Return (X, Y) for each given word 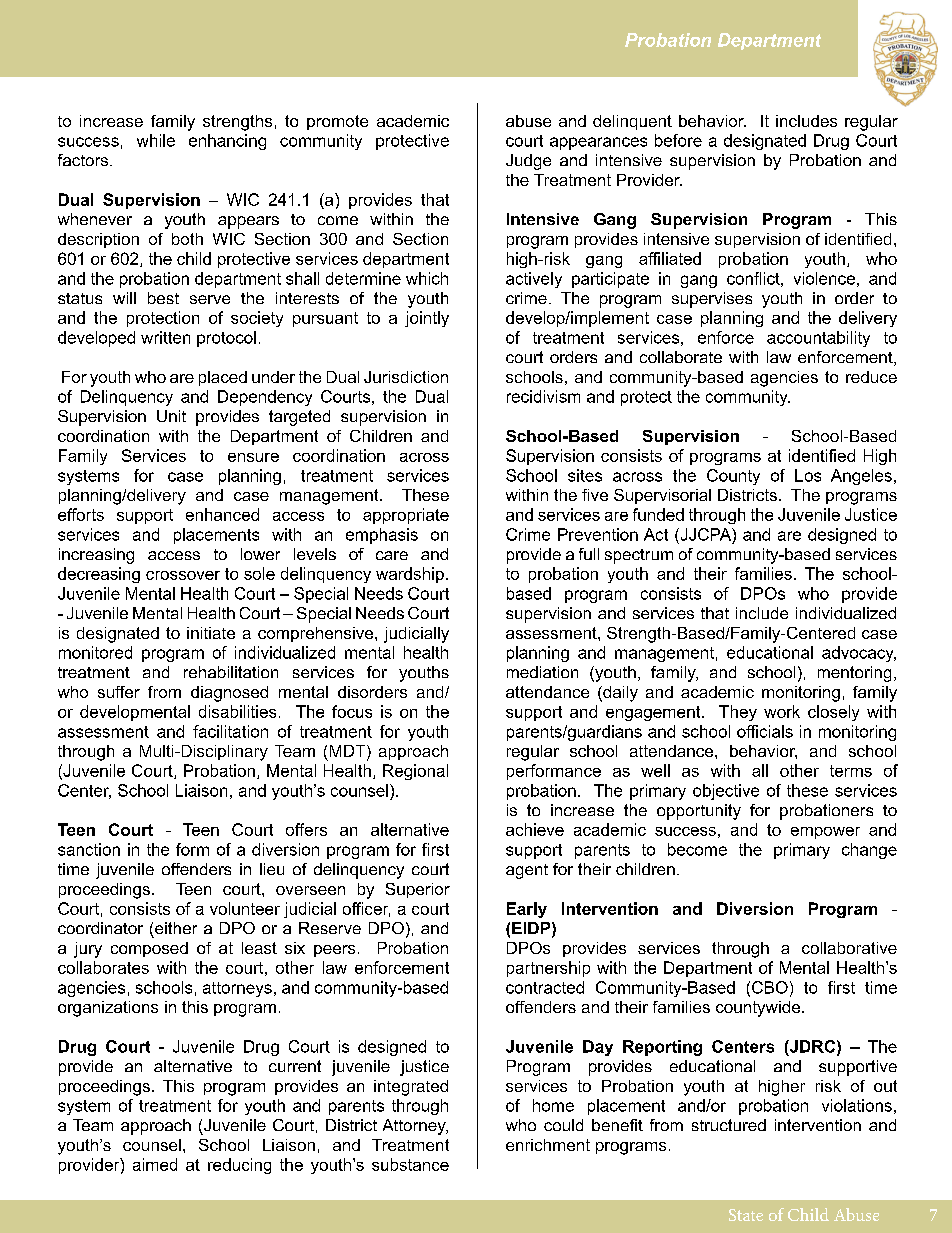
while (156, 140)
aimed (155, 1164)
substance (410, 1164)
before (678, 140)
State (746, 1215)
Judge (528, 162)
